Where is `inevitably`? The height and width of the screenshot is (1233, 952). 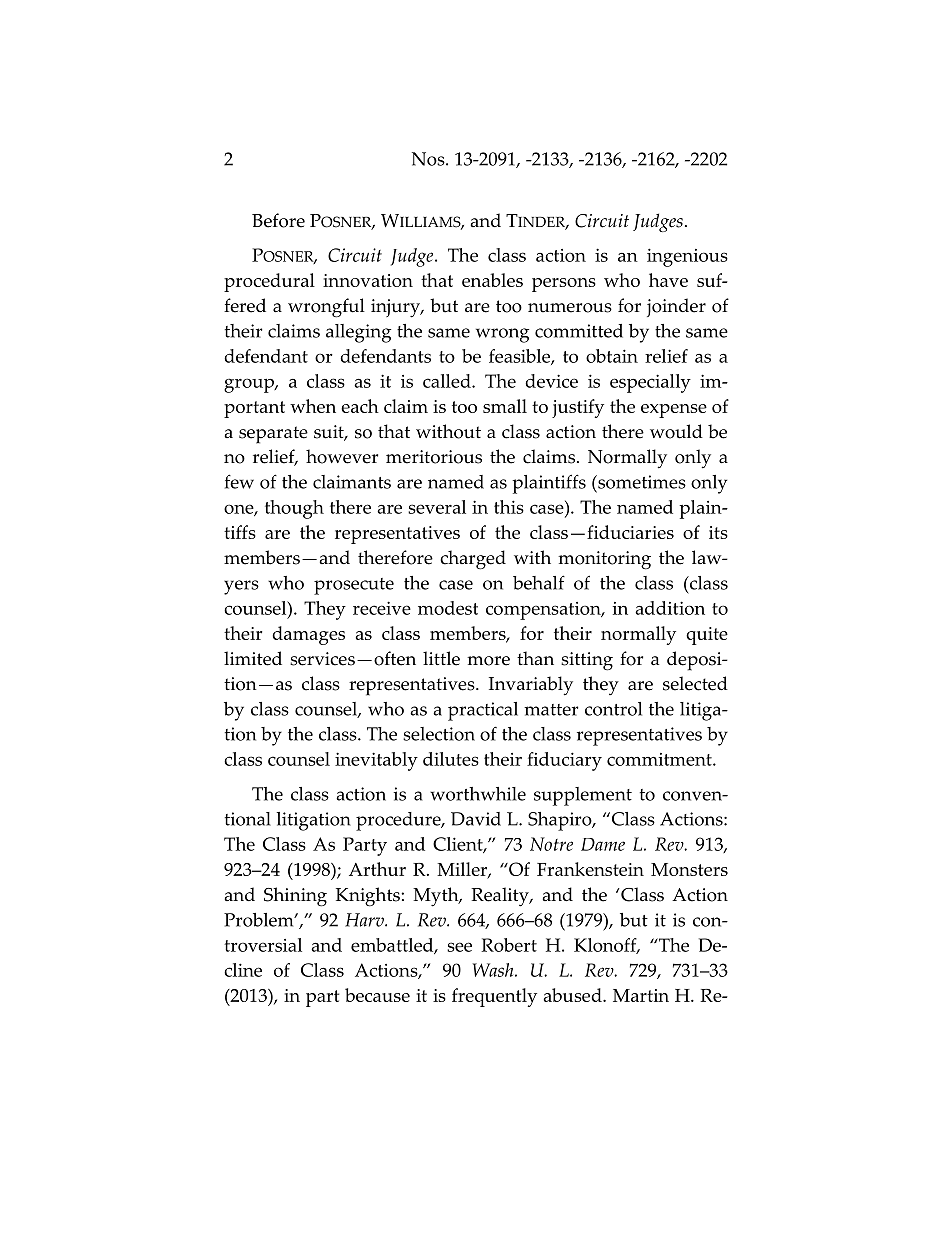 inevitably is located at coordinates (376, 761).
